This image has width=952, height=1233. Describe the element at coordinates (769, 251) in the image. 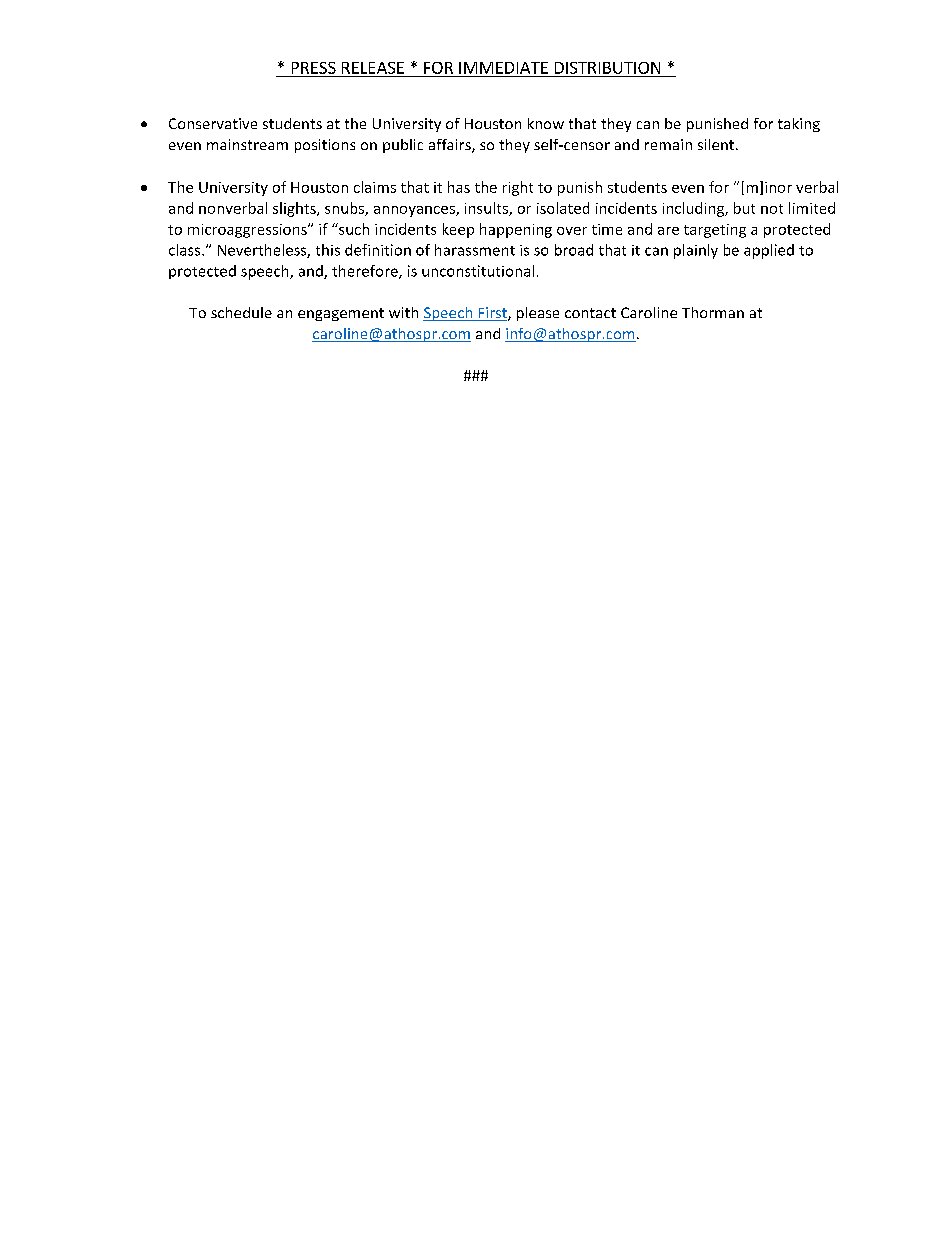

I see `applied` at that location.
